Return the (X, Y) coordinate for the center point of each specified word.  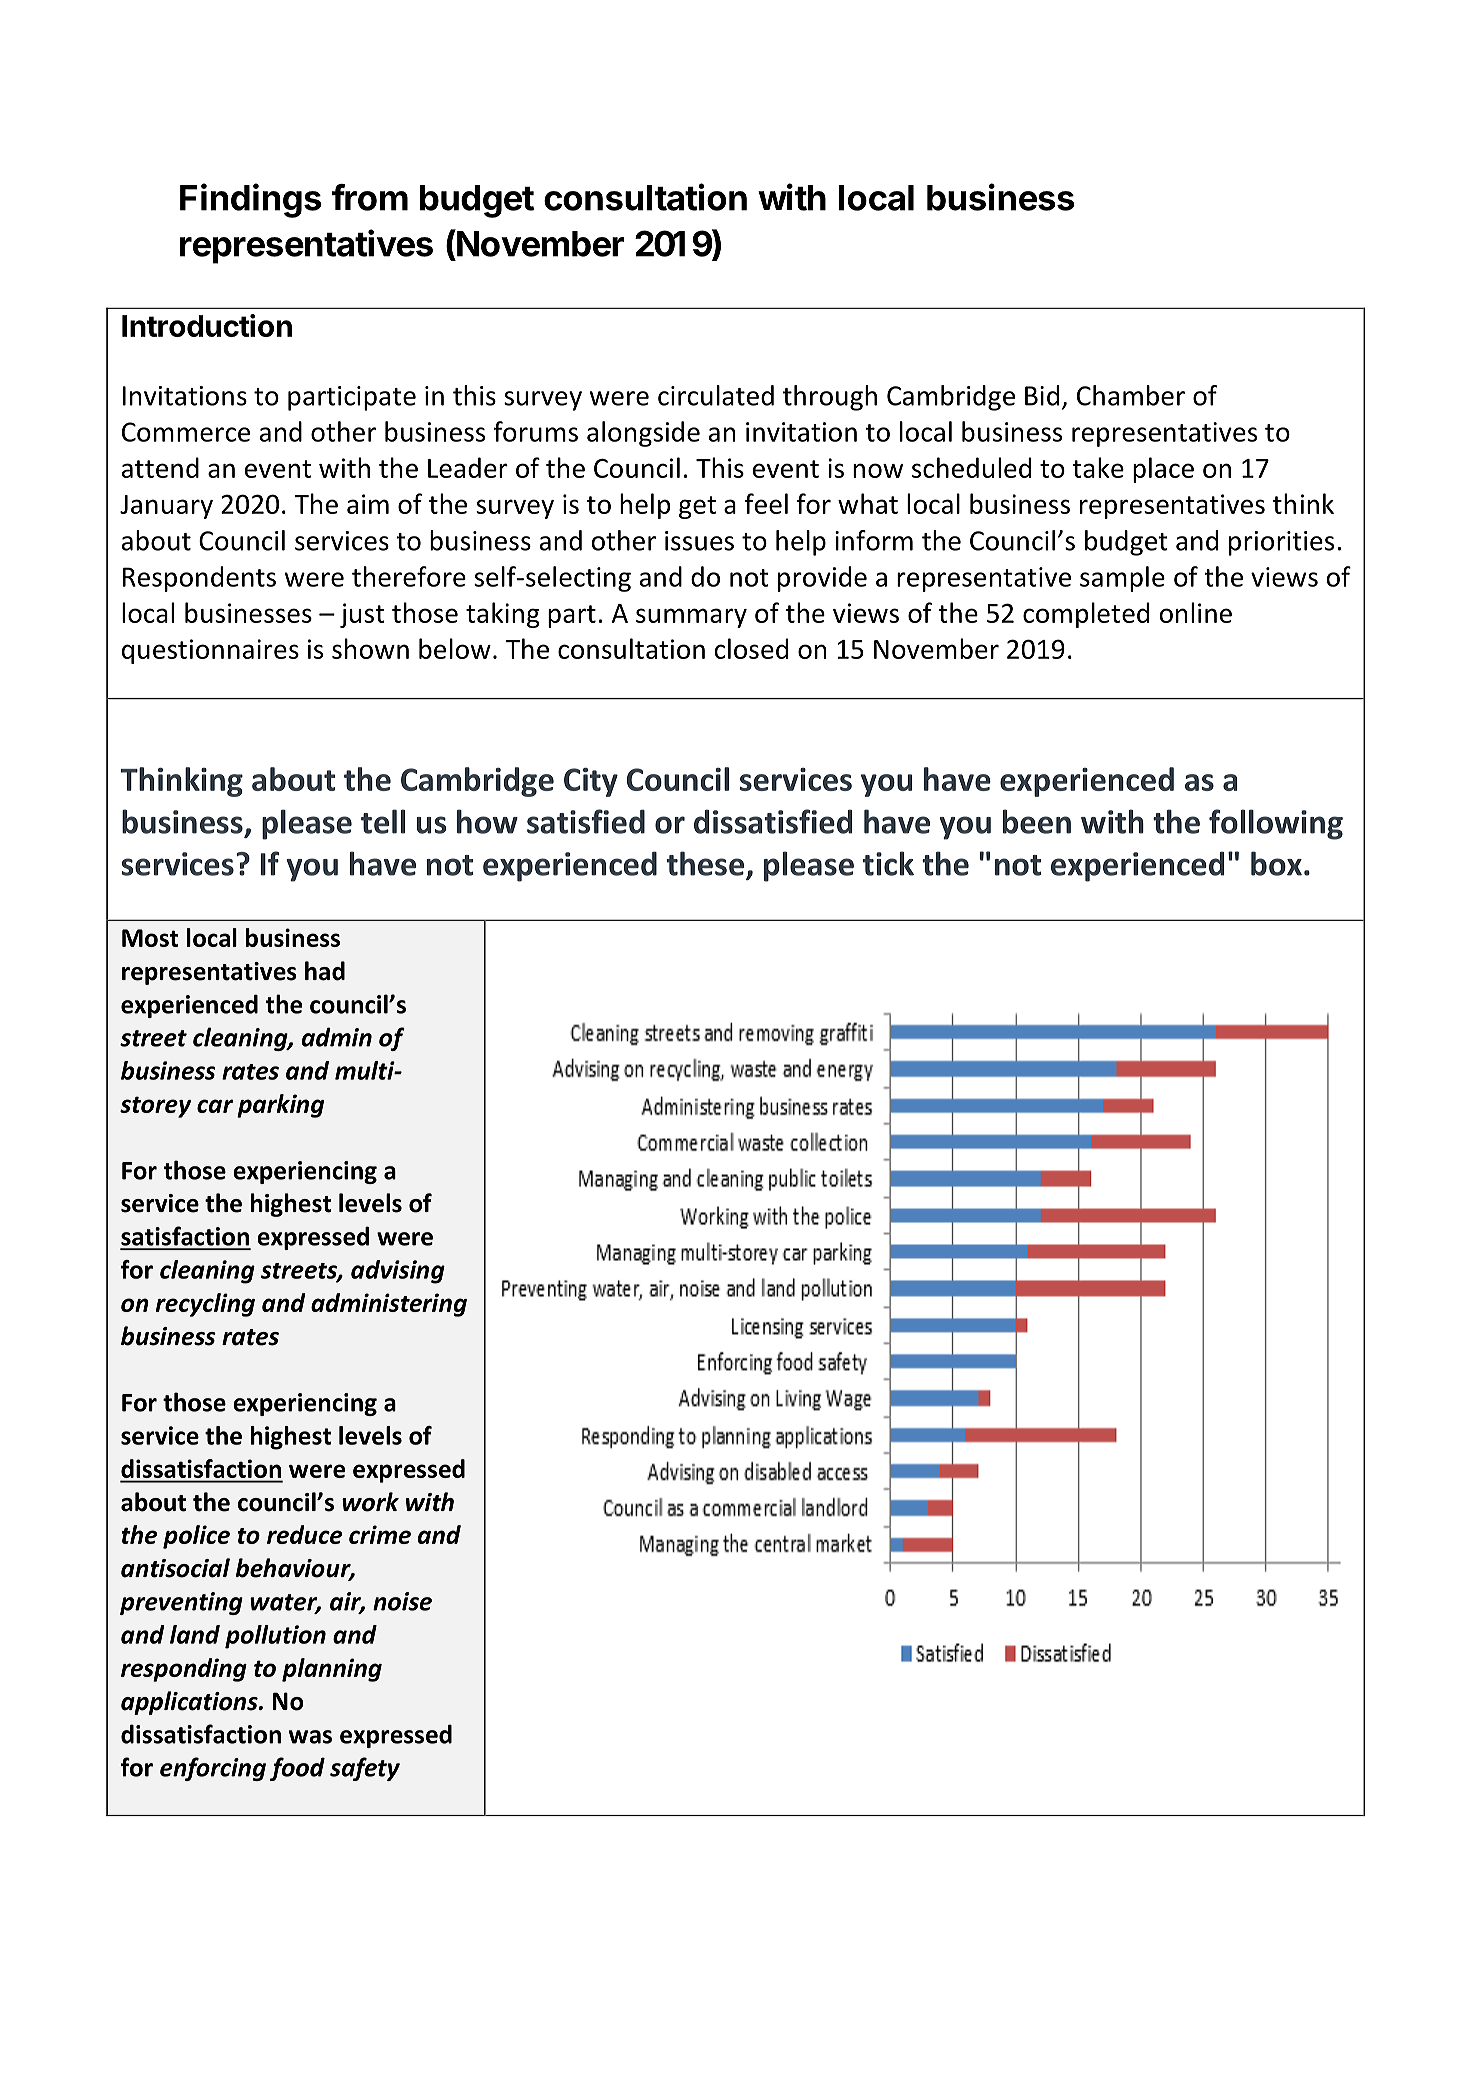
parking (280, 1106)
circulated (716, 395)
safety (365, 1769)
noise (402, 1601)
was (310, 1737)
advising (398, 1272)
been (1037, 821)
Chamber (1131, 395)
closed (751, 648)
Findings (250, 200)
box (1276, 863)
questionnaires (210, 651)
